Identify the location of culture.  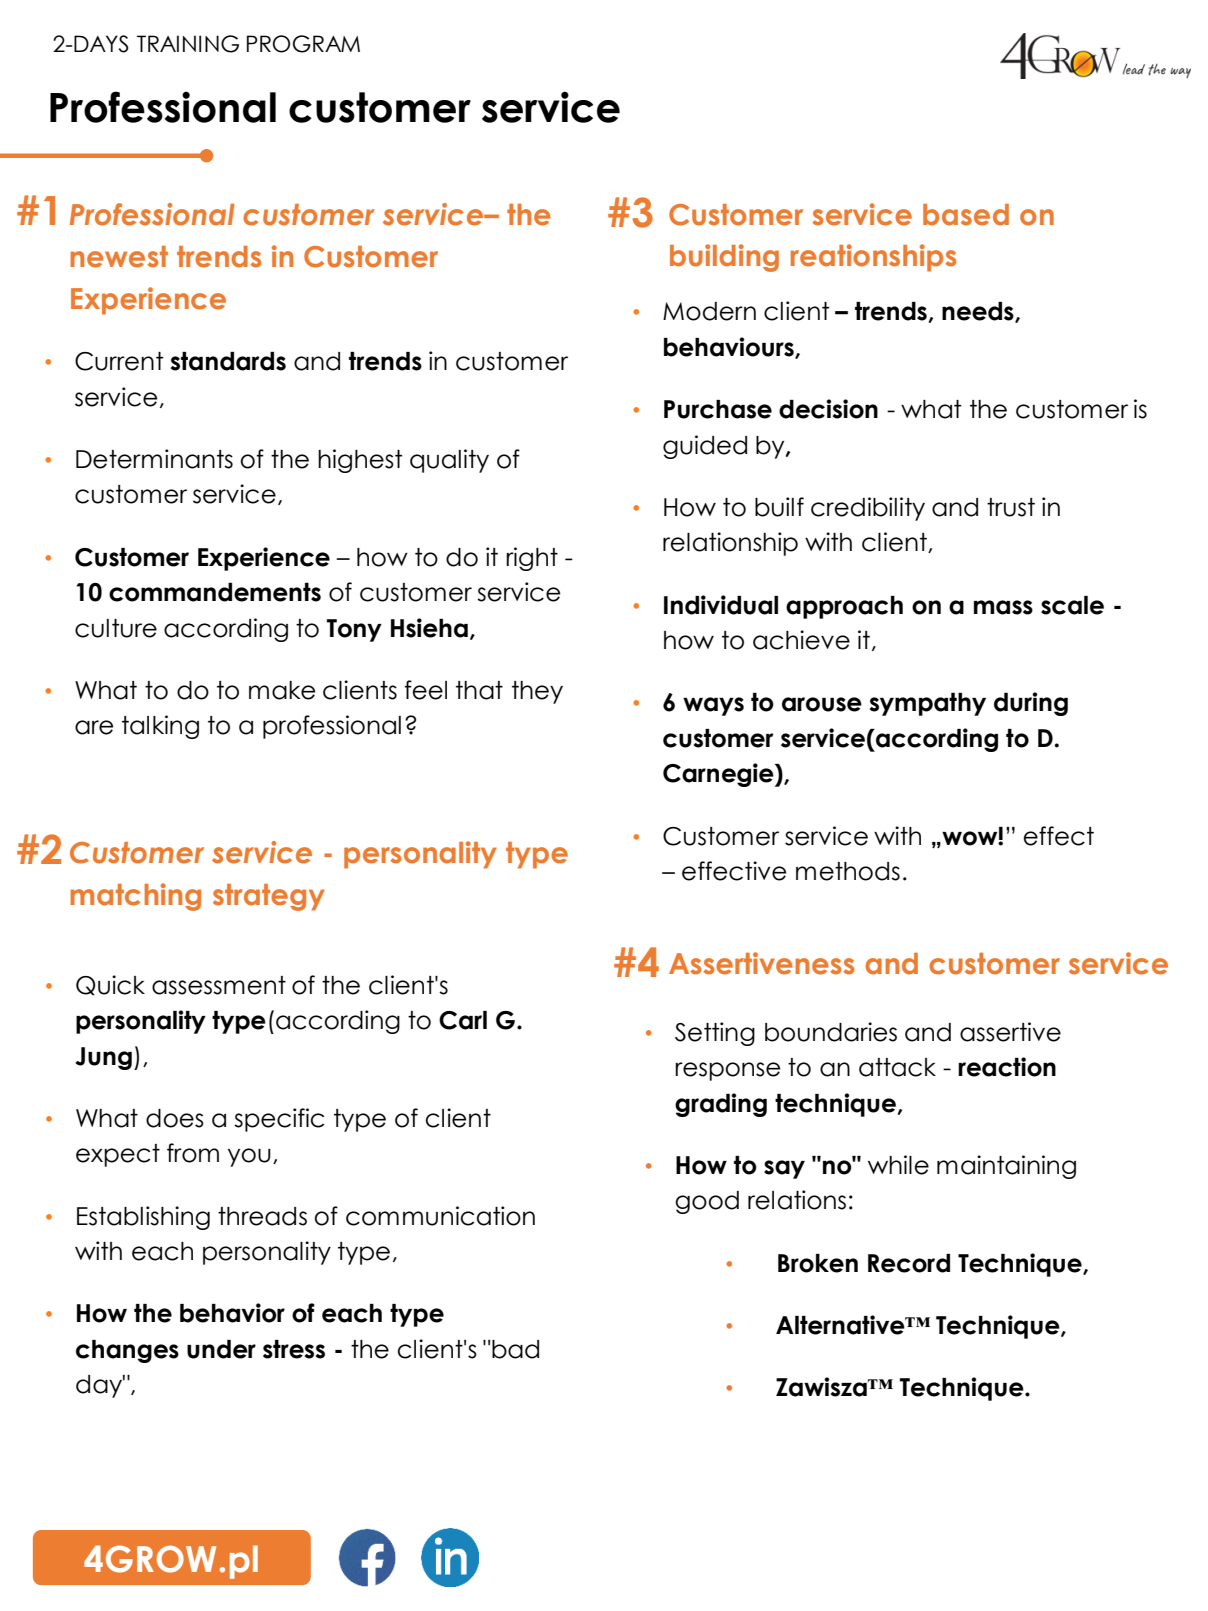
(116, 628).
